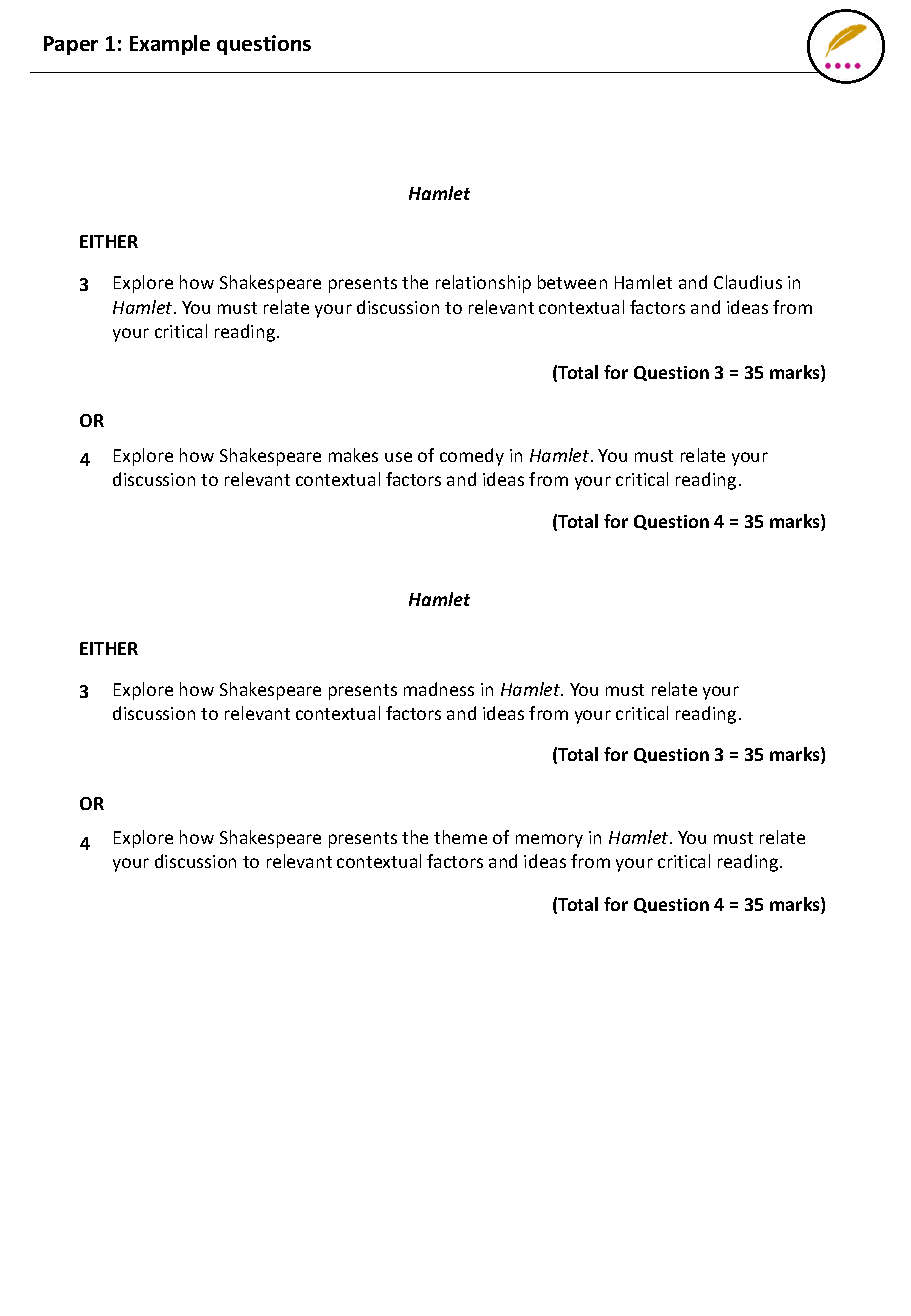 The height and width of the screenshot is (1316, 911). I want to click on memory, so click(549, 841).
